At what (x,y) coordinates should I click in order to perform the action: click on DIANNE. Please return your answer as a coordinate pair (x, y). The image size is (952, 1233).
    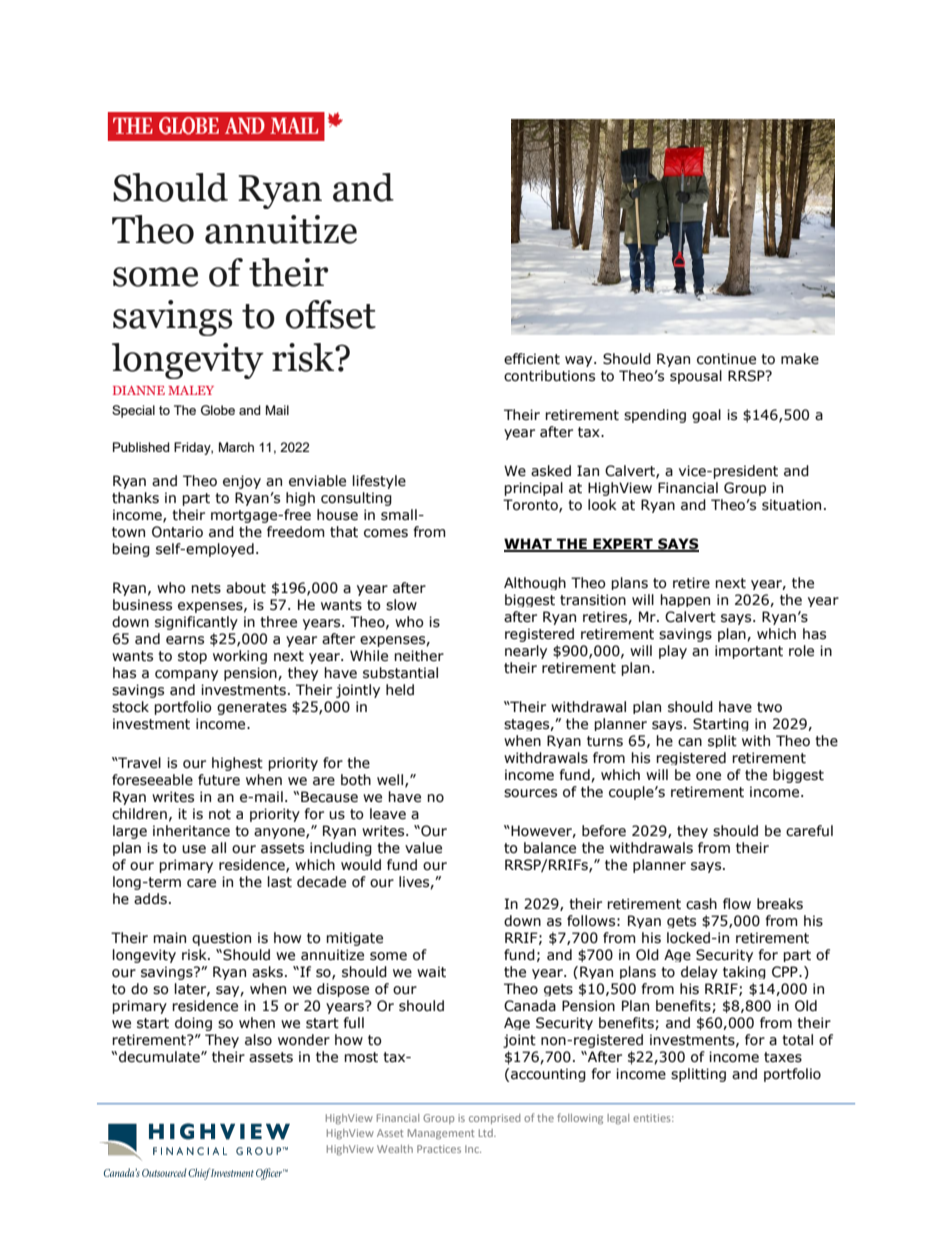
    Looking at the image, I should click on (139, 390).
